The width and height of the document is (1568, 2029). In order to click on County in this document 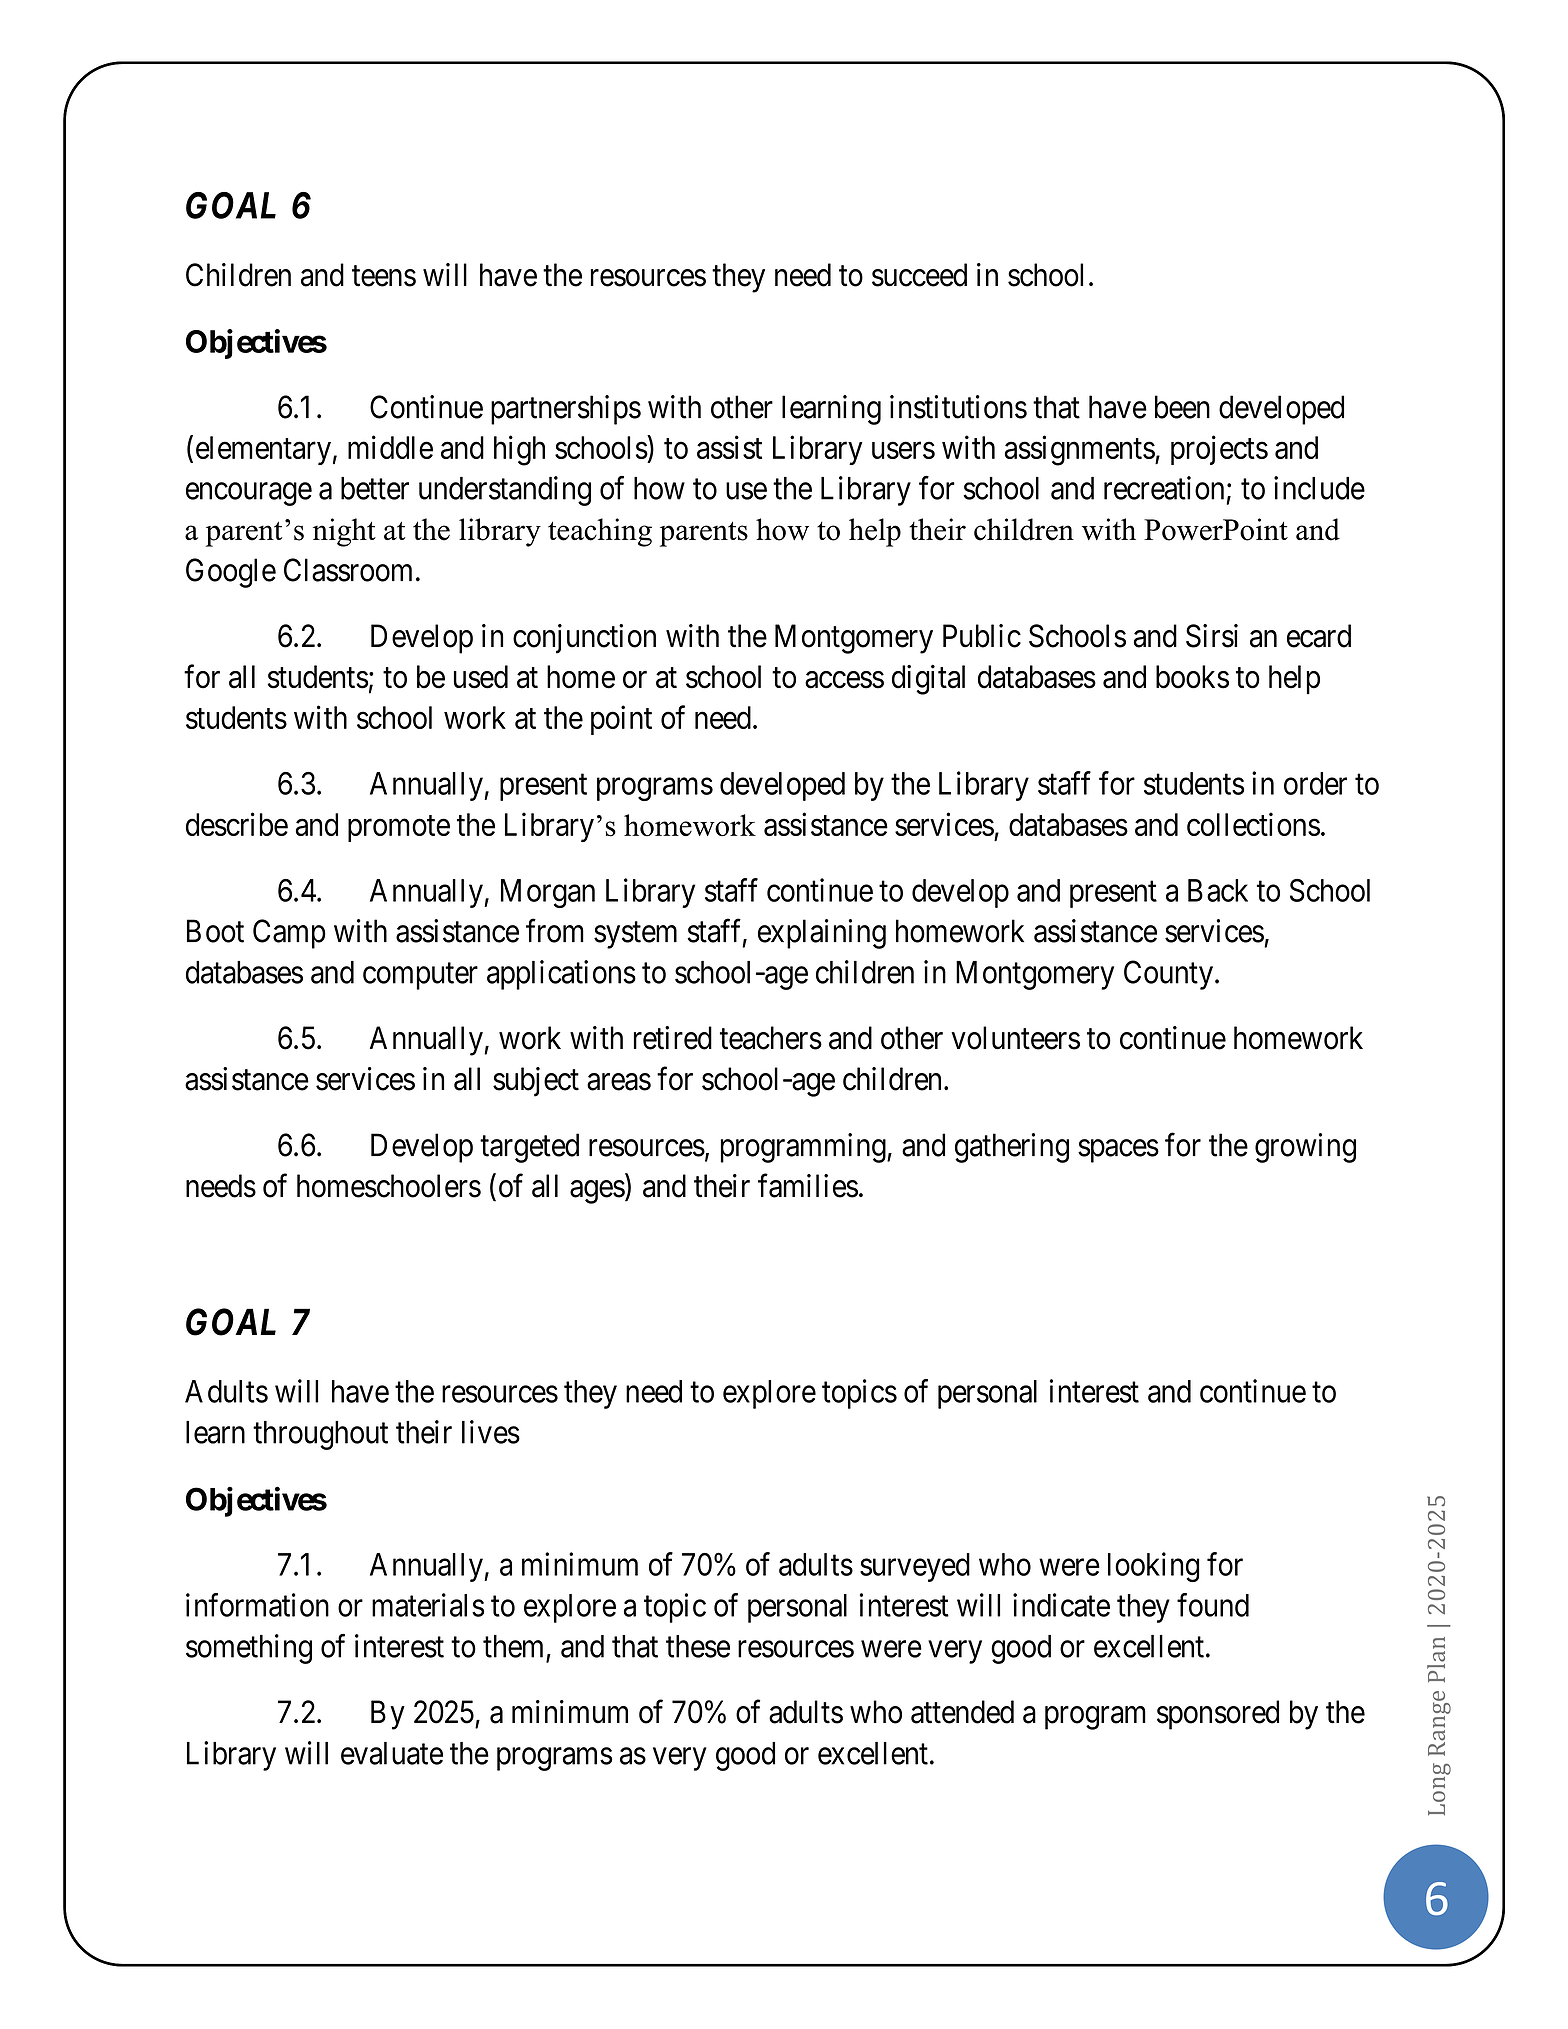, I will do `click(1168, 975)`.
